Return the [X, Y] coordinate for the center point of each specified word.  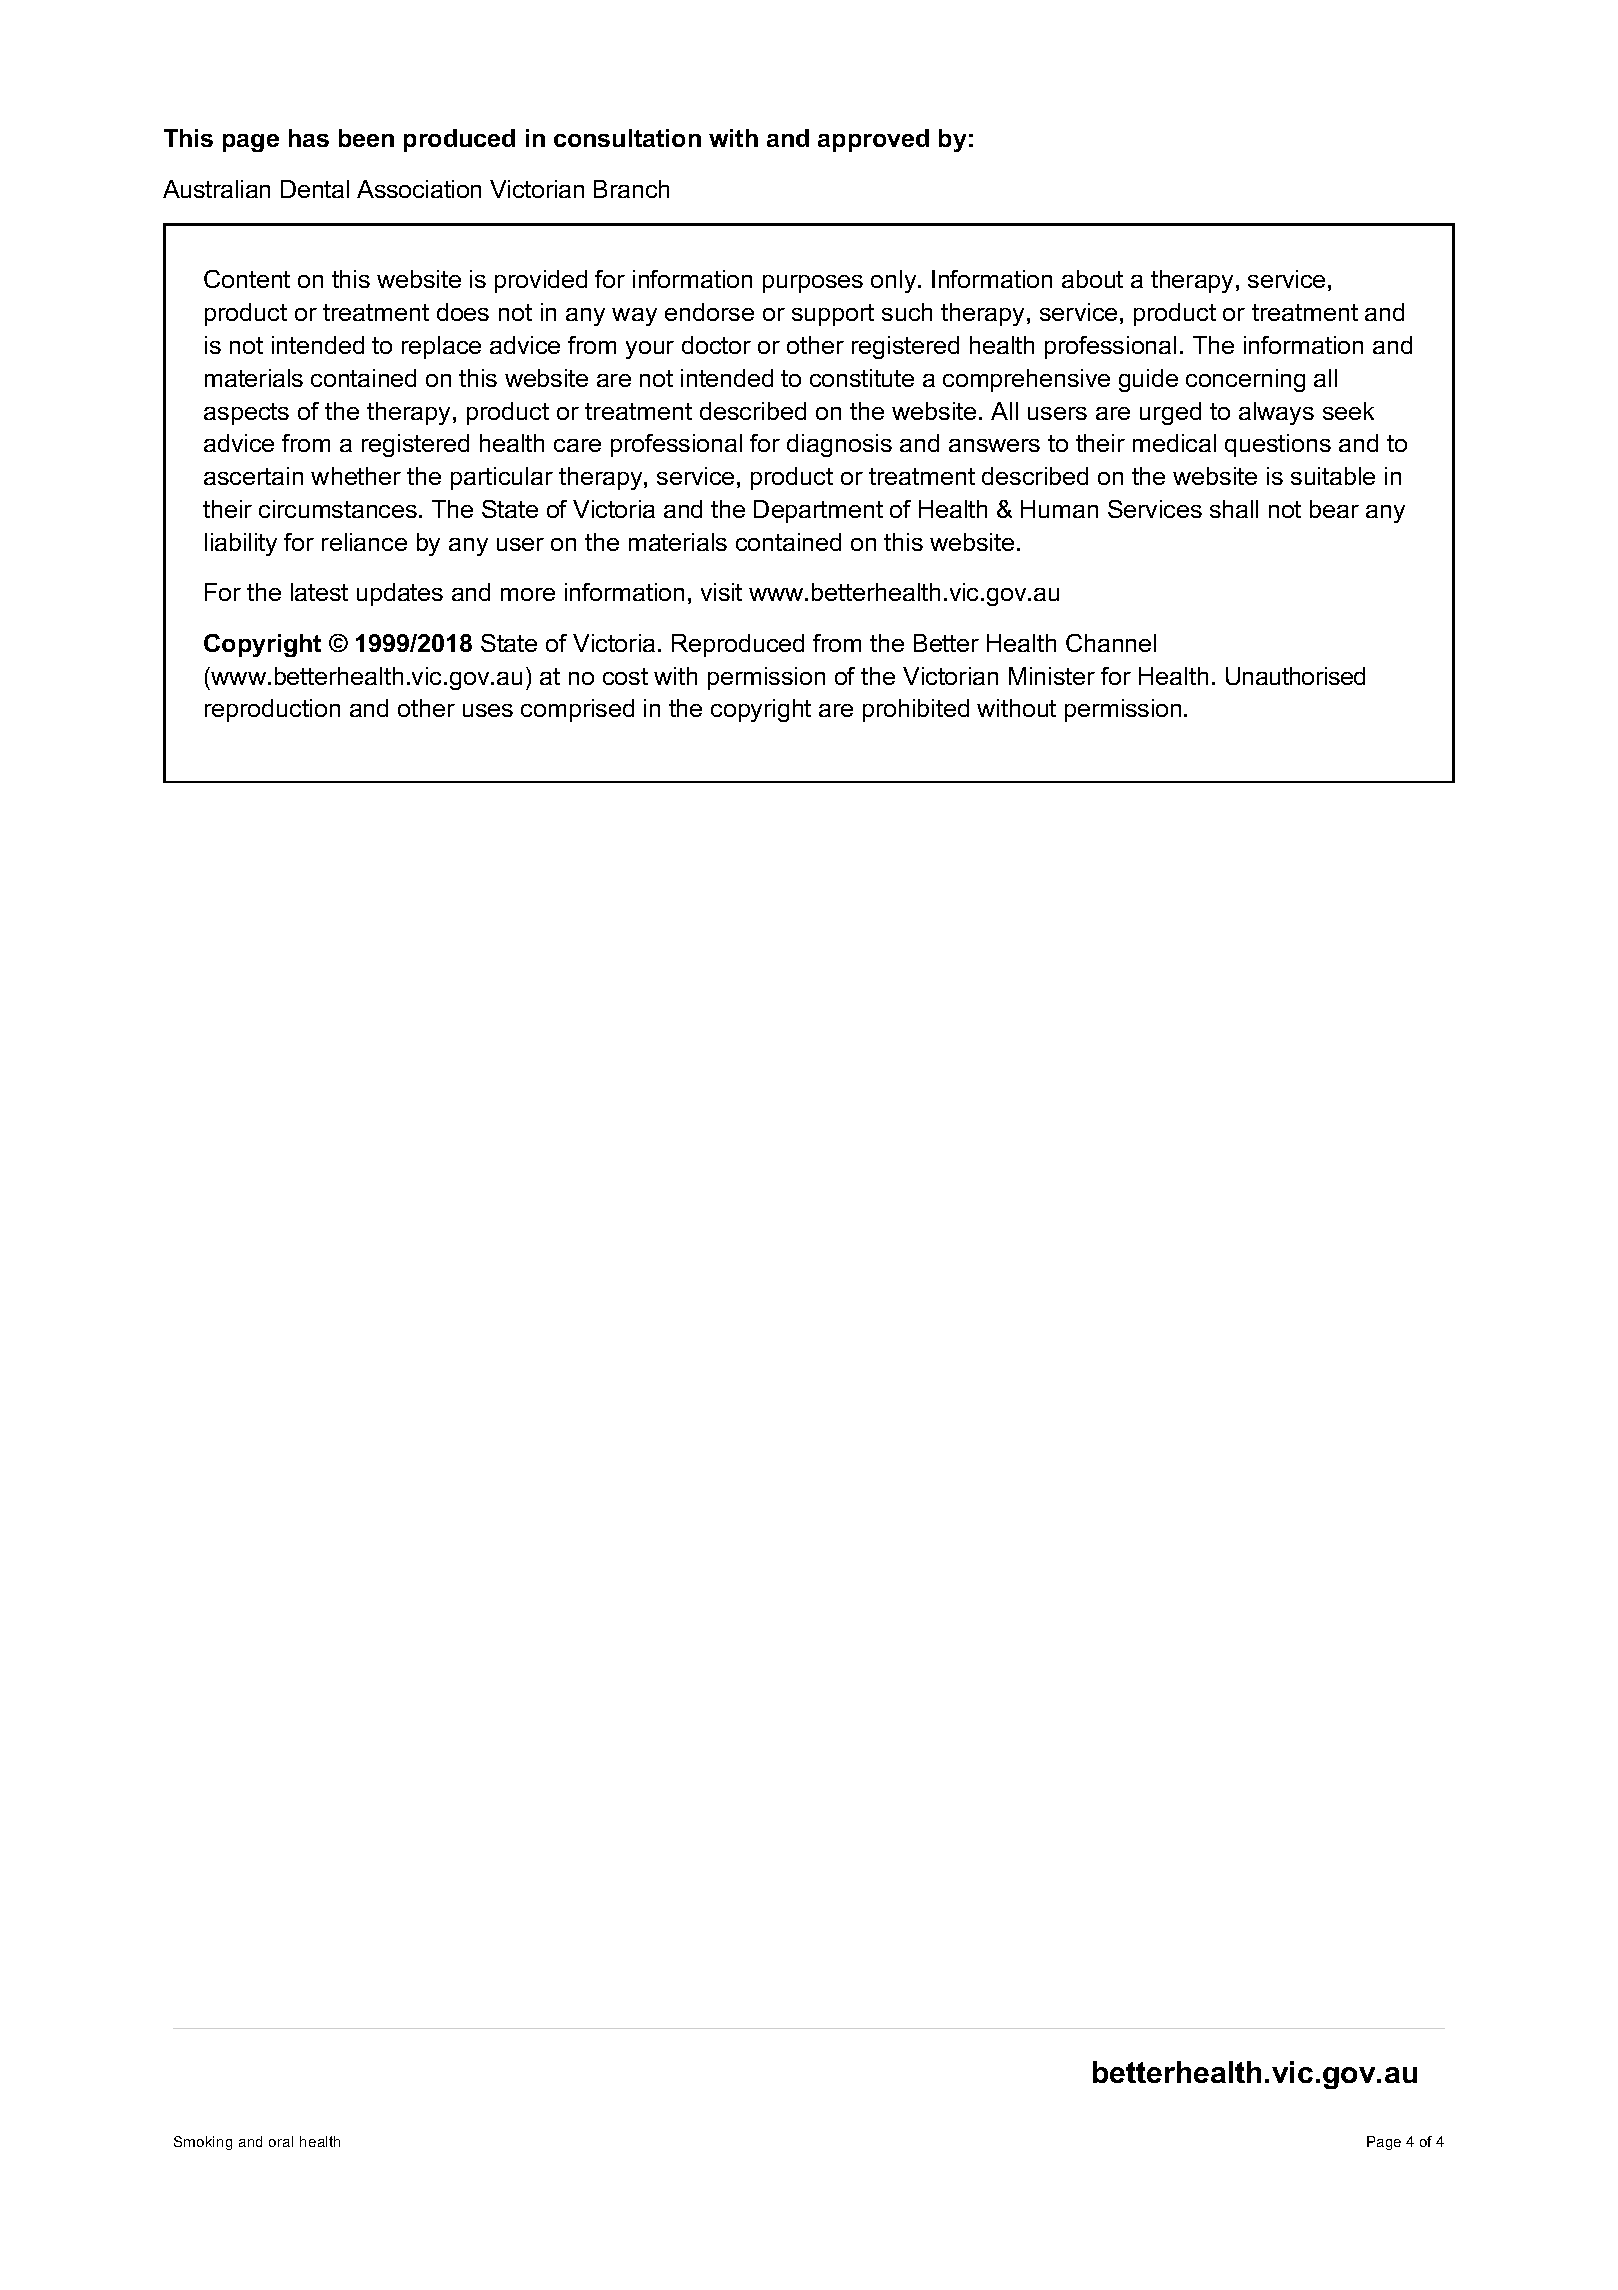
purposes [813, 284]
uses [488, 710]
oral [281, 2141]
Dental [315, 189]
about [1092, 279]
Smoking [203, 2143]
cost [625, 676]
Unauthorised [1295, 676]
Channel [1111, 643]
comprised [577, 710]
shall [1234, 509]
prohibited [916, 710]
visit [721, 592]
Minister [1052, 676]
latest [319, 592]
